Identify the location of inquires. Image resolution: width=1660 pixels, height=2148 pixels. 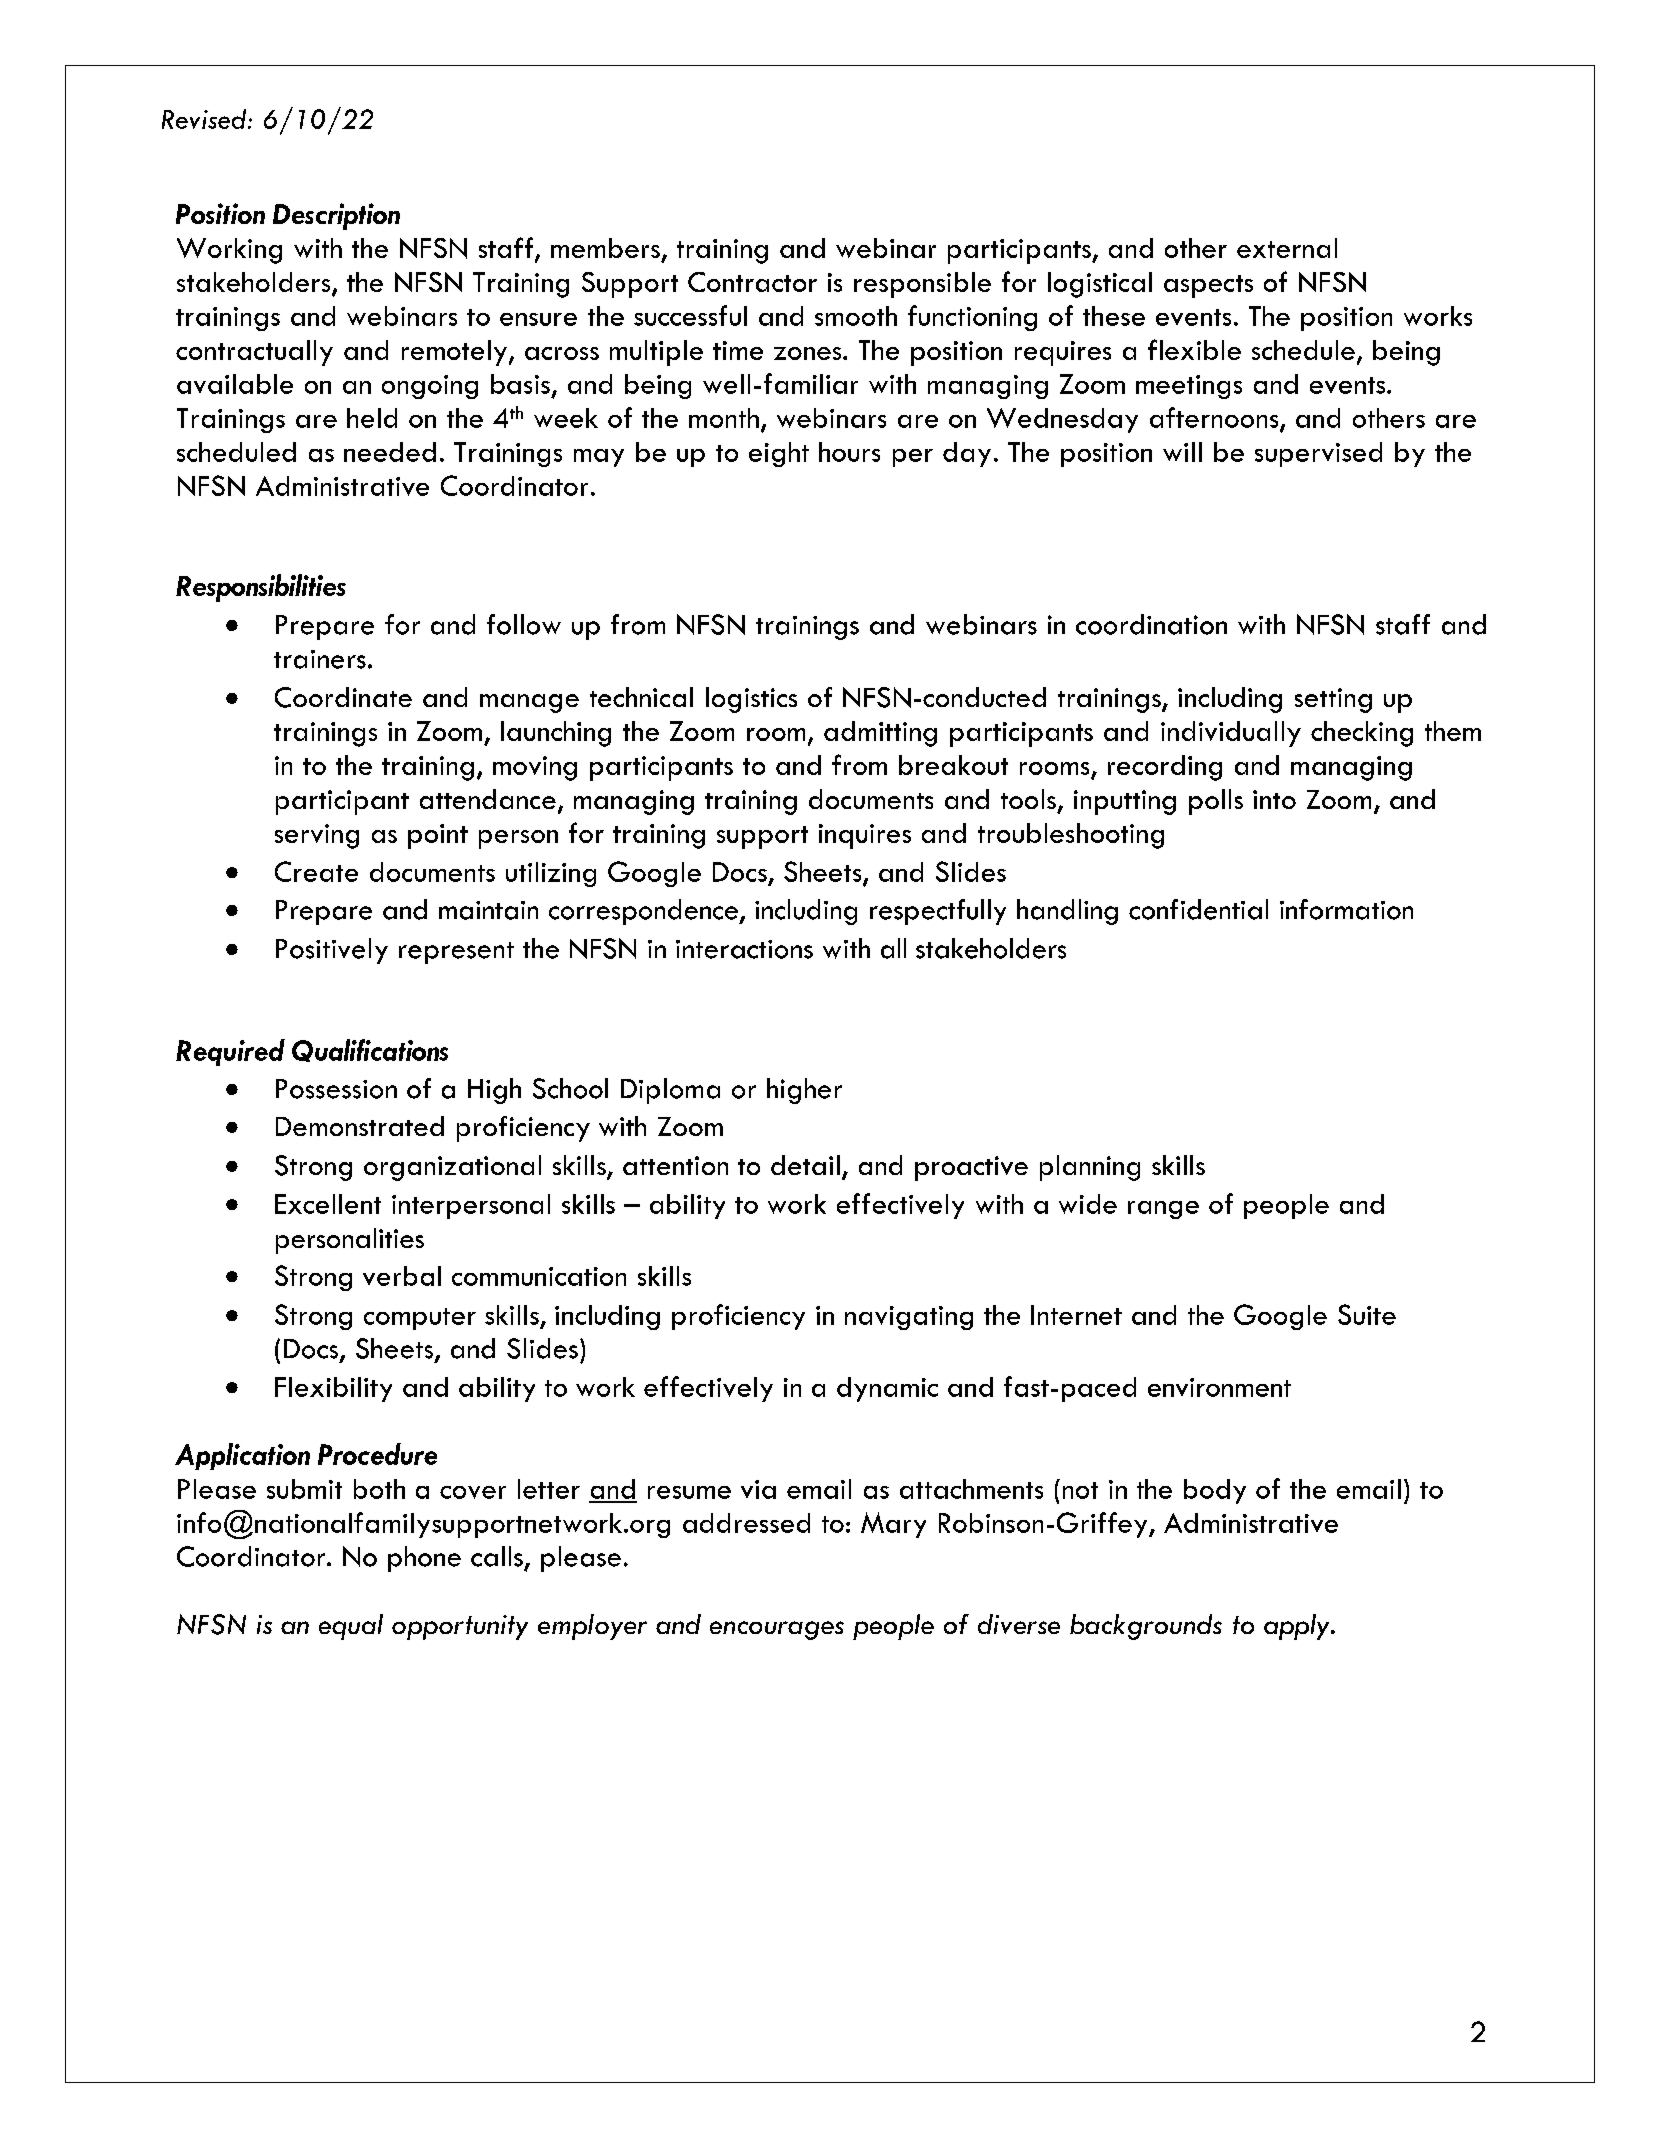
(865, 836).
